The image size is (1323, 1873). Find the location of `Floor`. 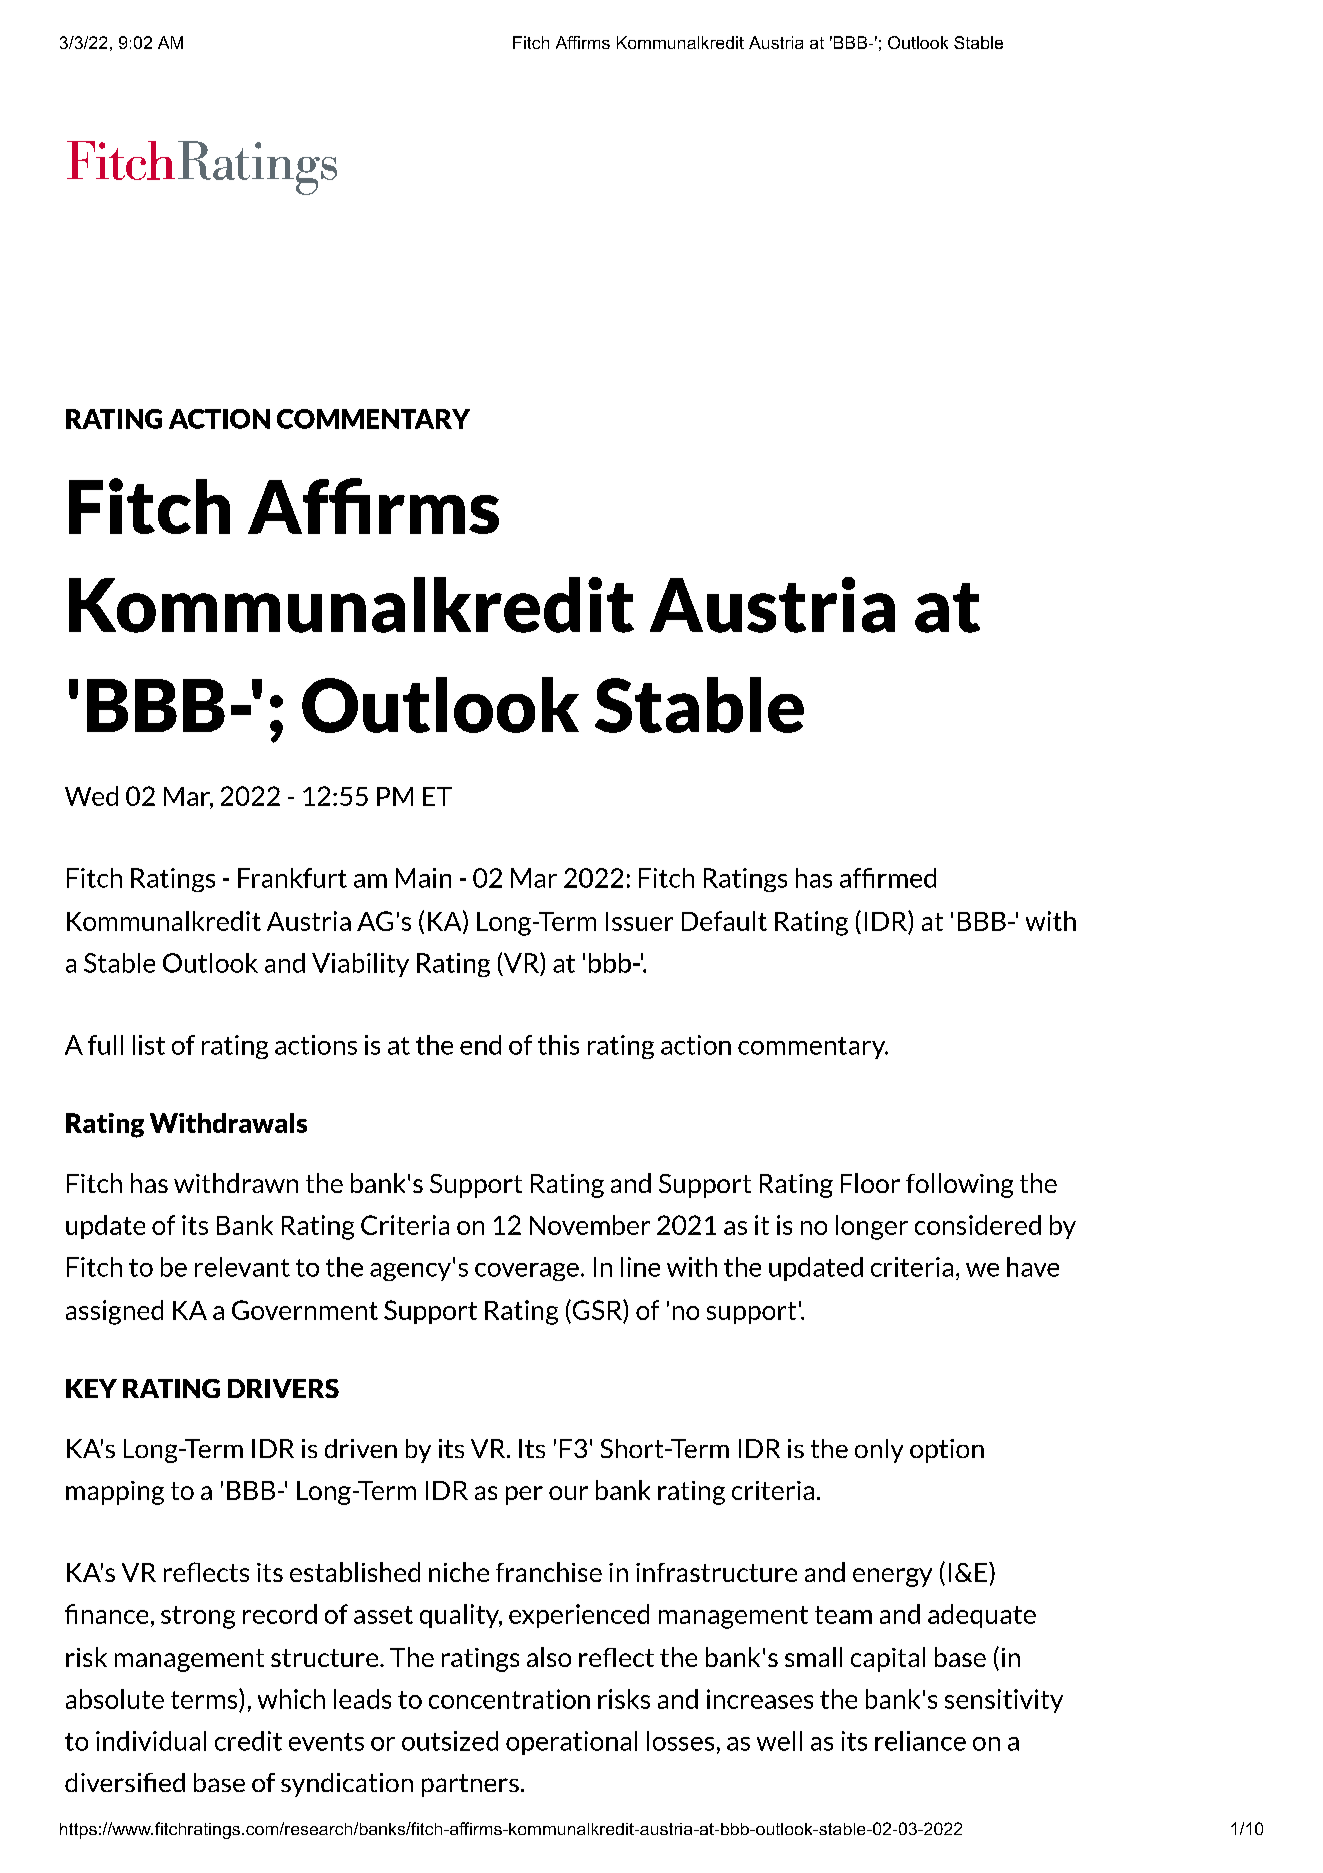

Floor is located at coordinates (870, 1183).
